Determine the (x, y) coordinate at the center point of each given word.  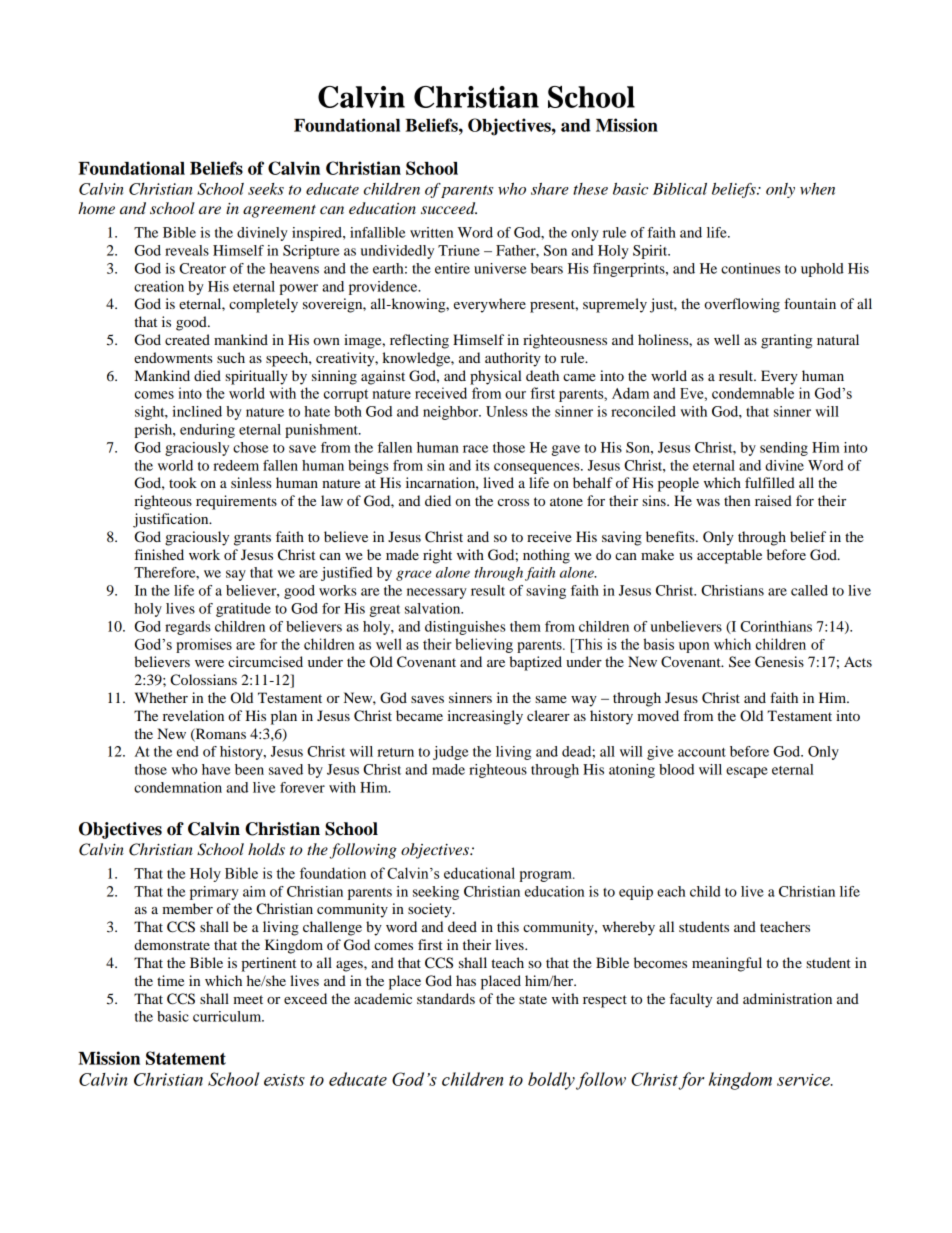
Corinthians (776, 626)
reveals (187, 250)
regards (188, 628)
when (817, 189)
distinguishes (465, 628)
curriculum (228, 1016)
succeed (449, 208)
